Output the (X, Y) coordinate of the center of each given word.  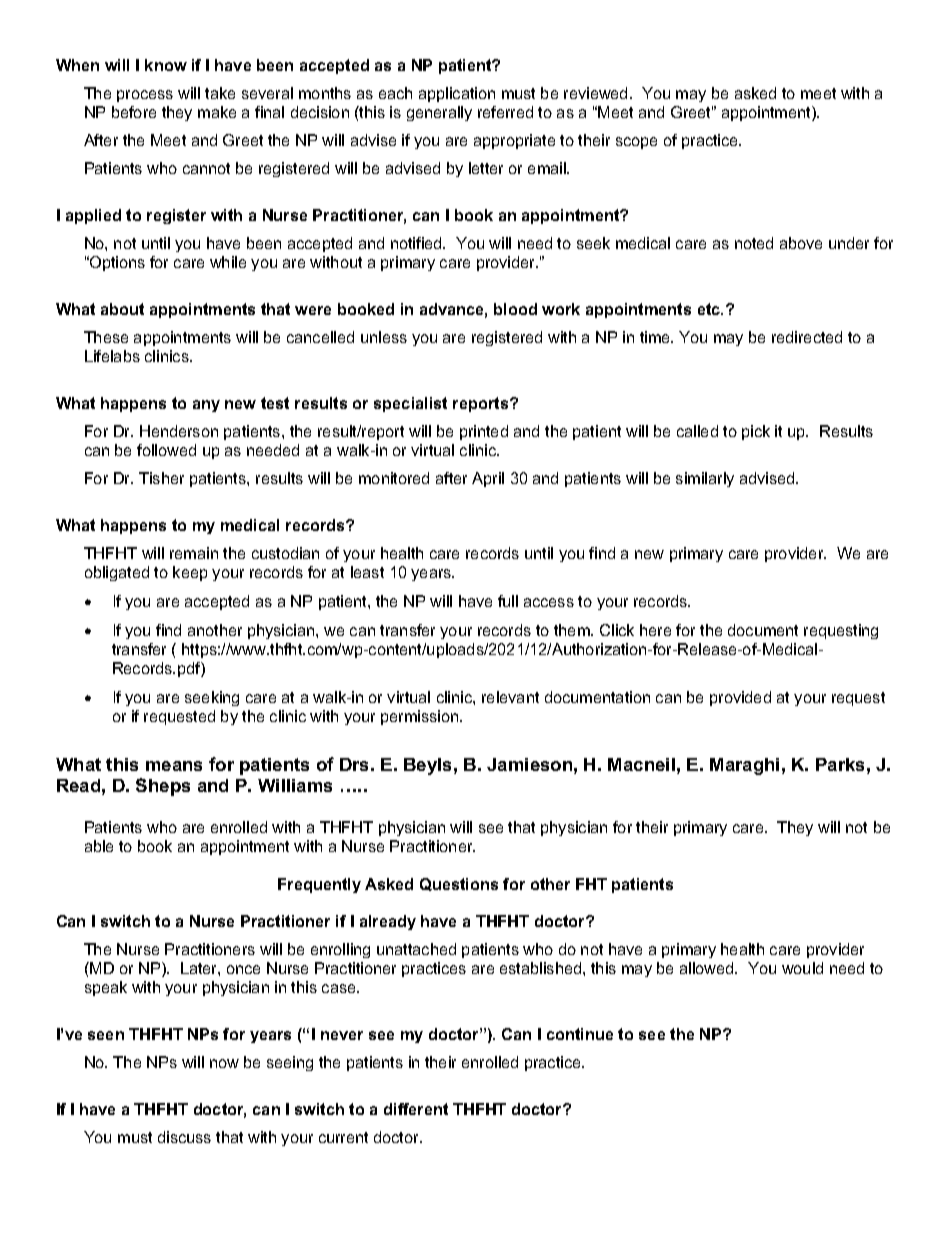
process (145, 96)
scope (636, 143)
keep (190, 573)
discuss (184, 1137)
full (508, 601)
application (457, 94)
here (655, 630)
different (416, 1109)
